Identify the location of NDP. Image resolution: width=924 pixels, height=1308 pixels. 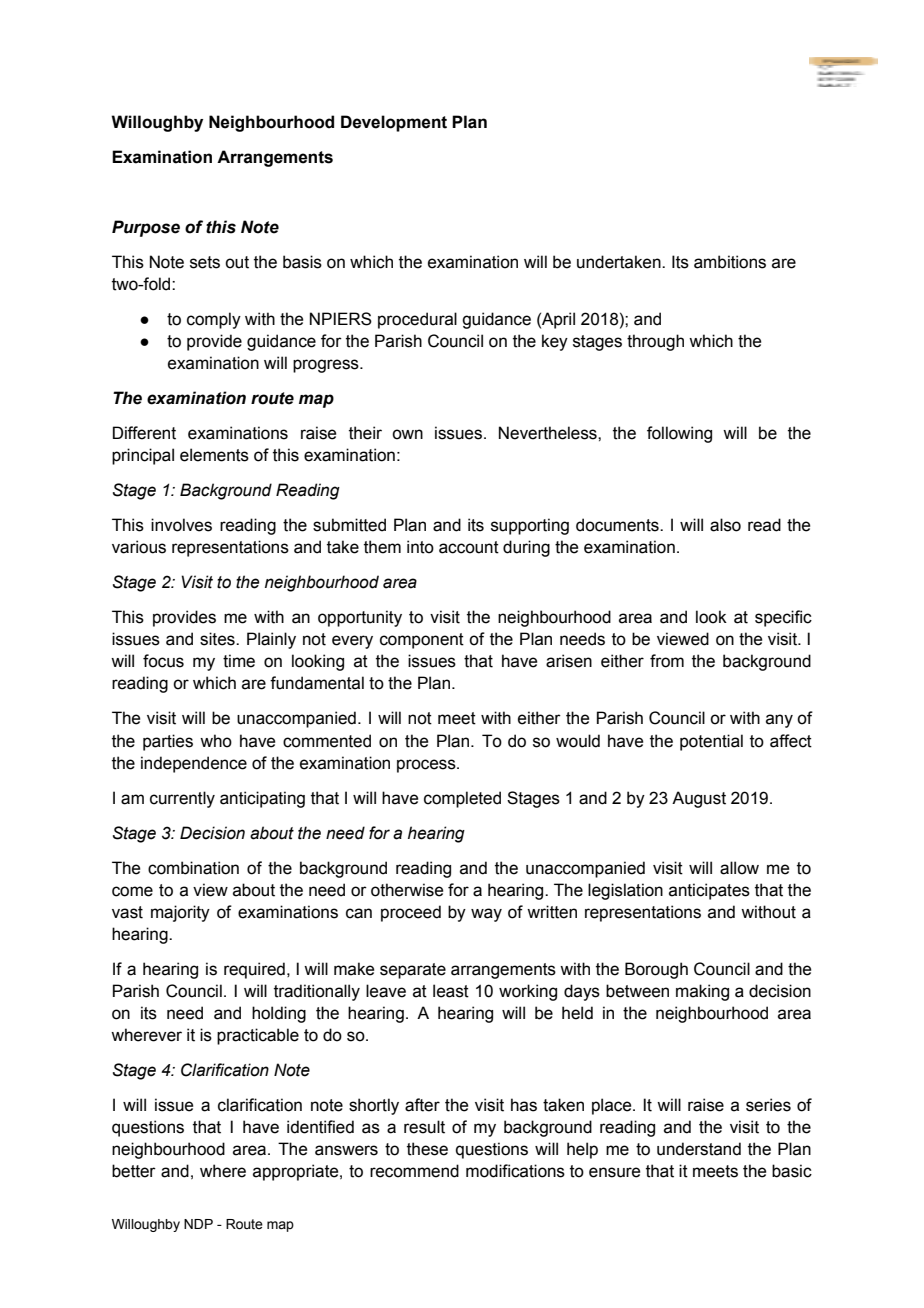
(198, 1224).
